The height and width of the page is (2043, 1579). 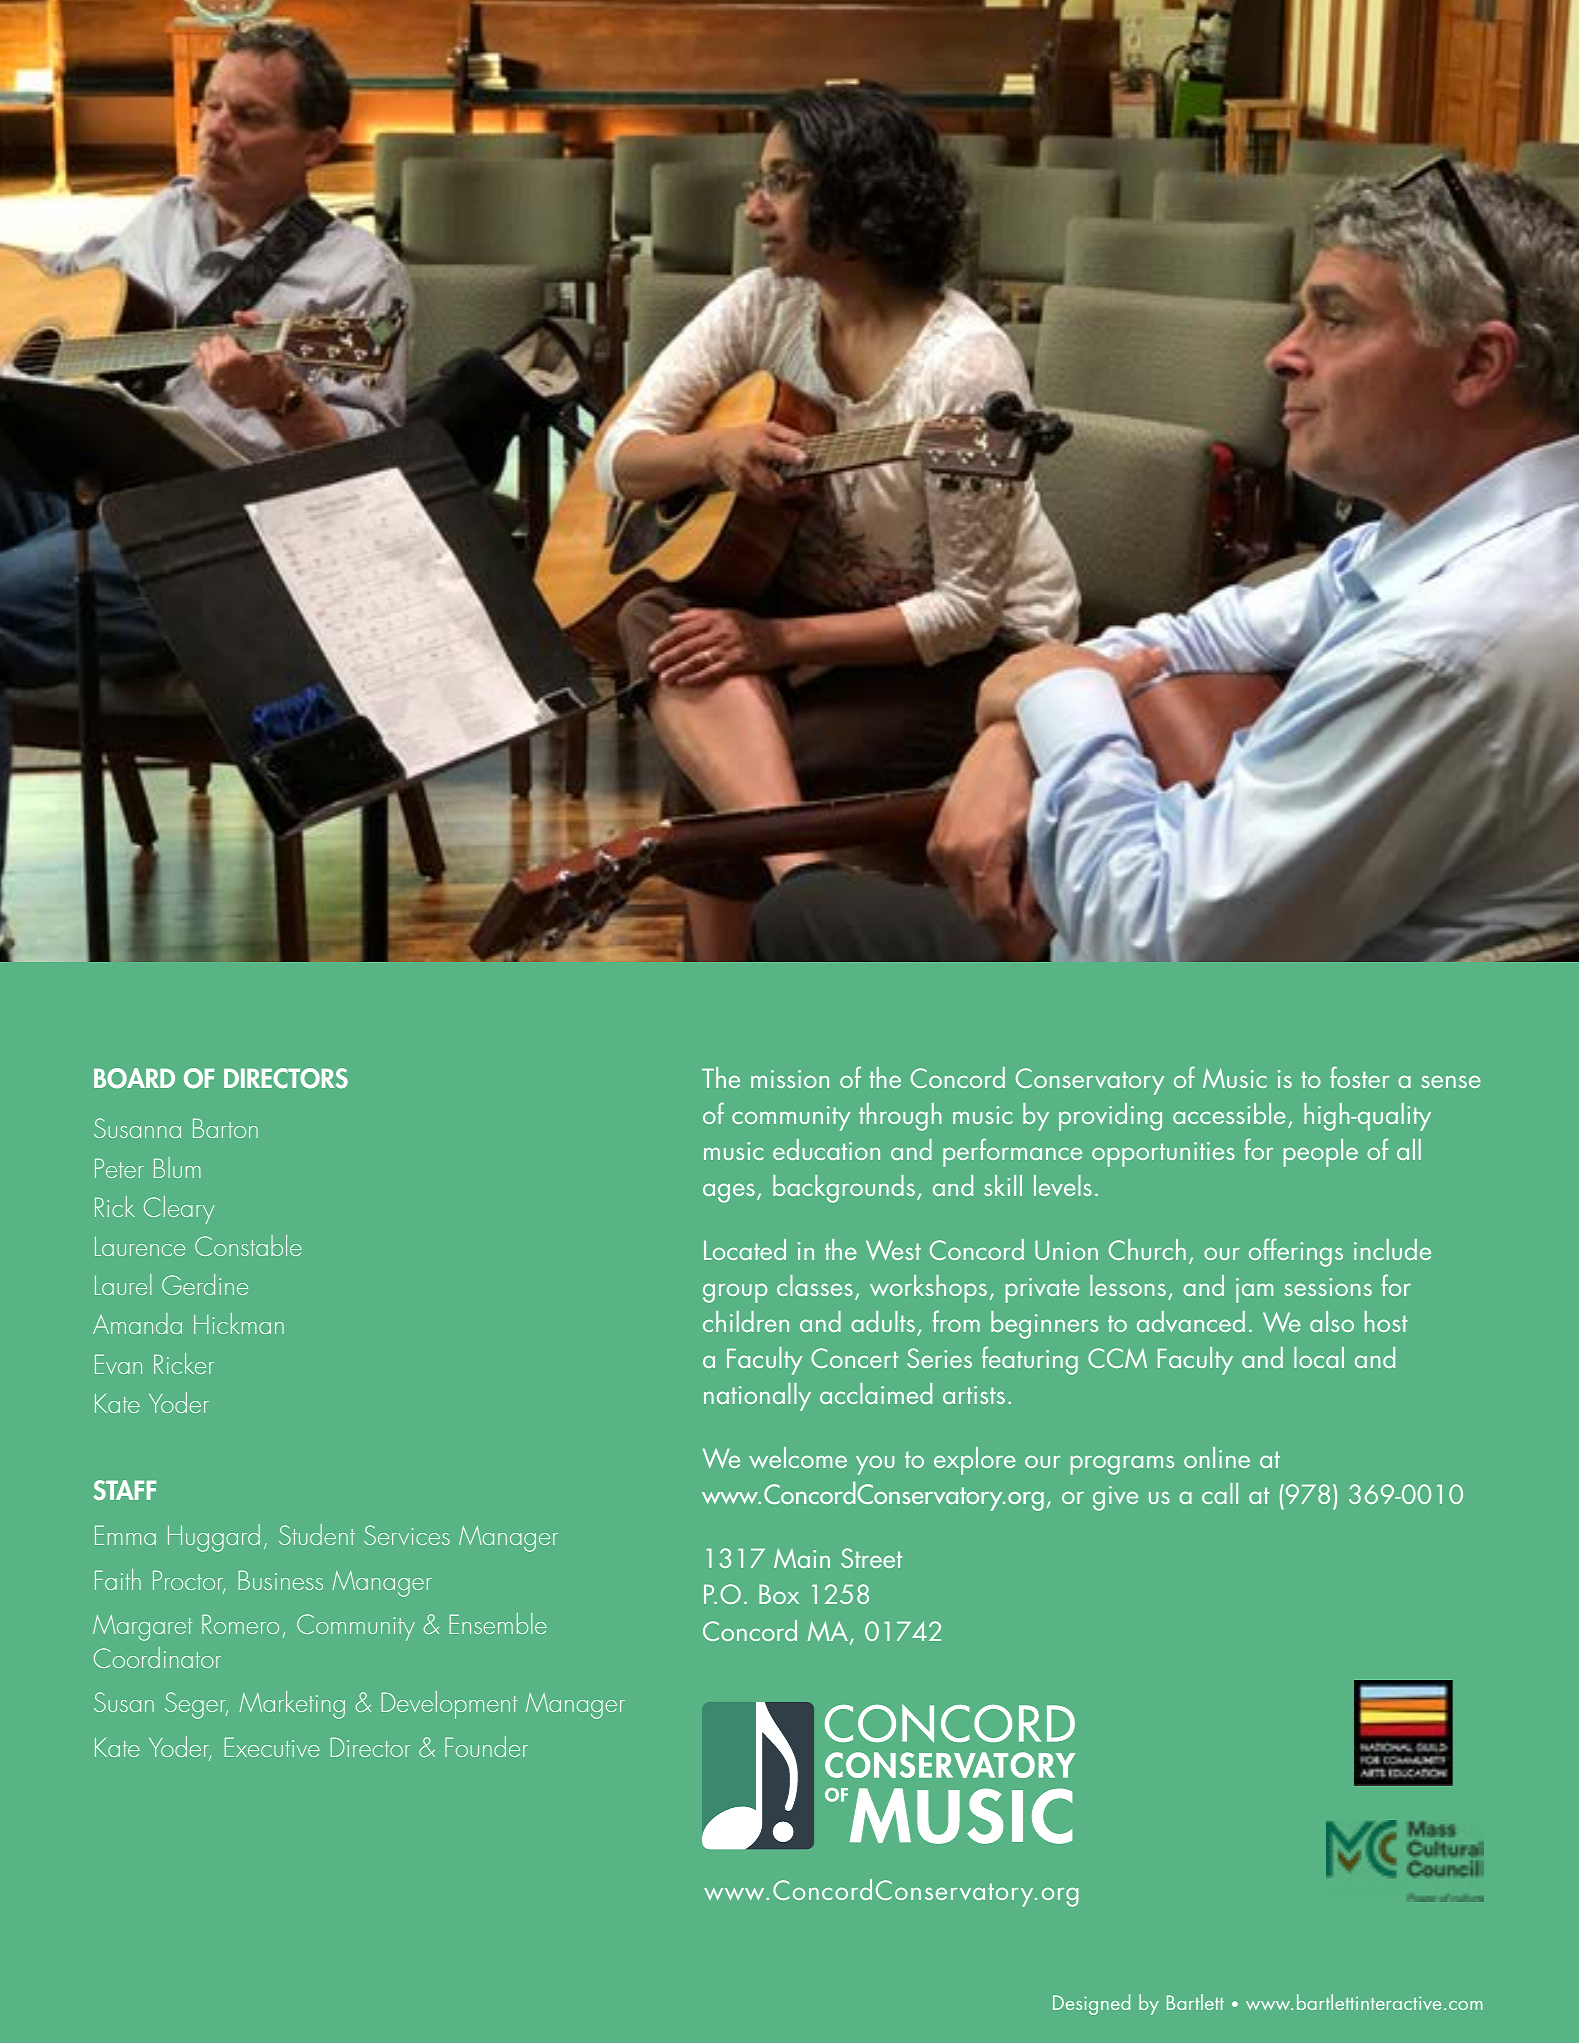 I want to click on nationally, so click(x=757, y=1397).
